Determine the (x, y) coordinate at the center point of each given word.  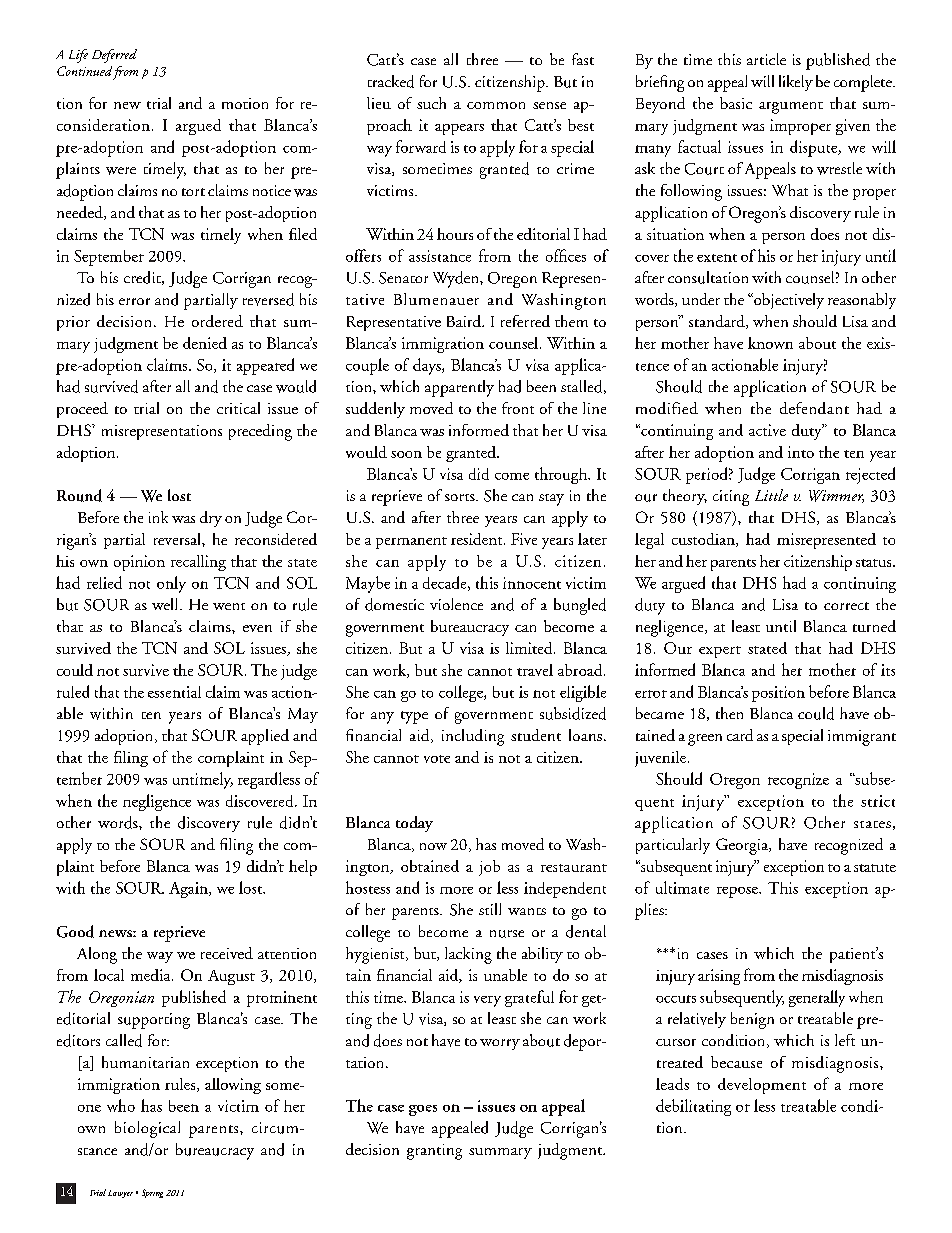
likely (796, 83)
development (762, 1086)
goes (423, 1110)
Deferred (114, 56)
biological (147, 1129)
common (496, 105)
